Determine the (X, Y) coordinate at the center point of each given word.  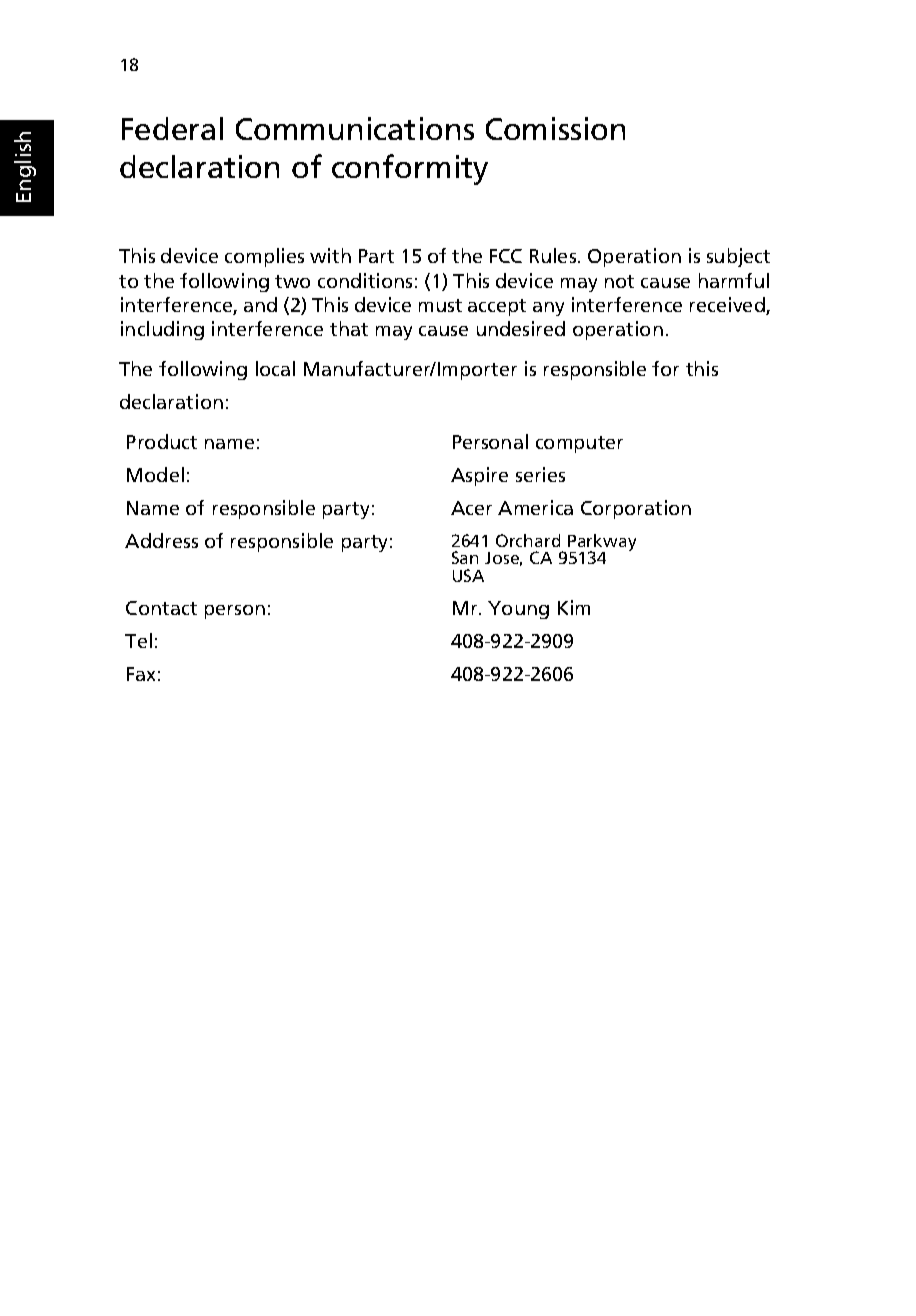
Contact (161, 608)
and (260, 304)
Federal (172, 128)
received (728, 306)
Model (155, 474)
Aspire (479, 476)
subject (738, 257)
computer (579, 444)
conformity (410, 169)
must (440, 305)
